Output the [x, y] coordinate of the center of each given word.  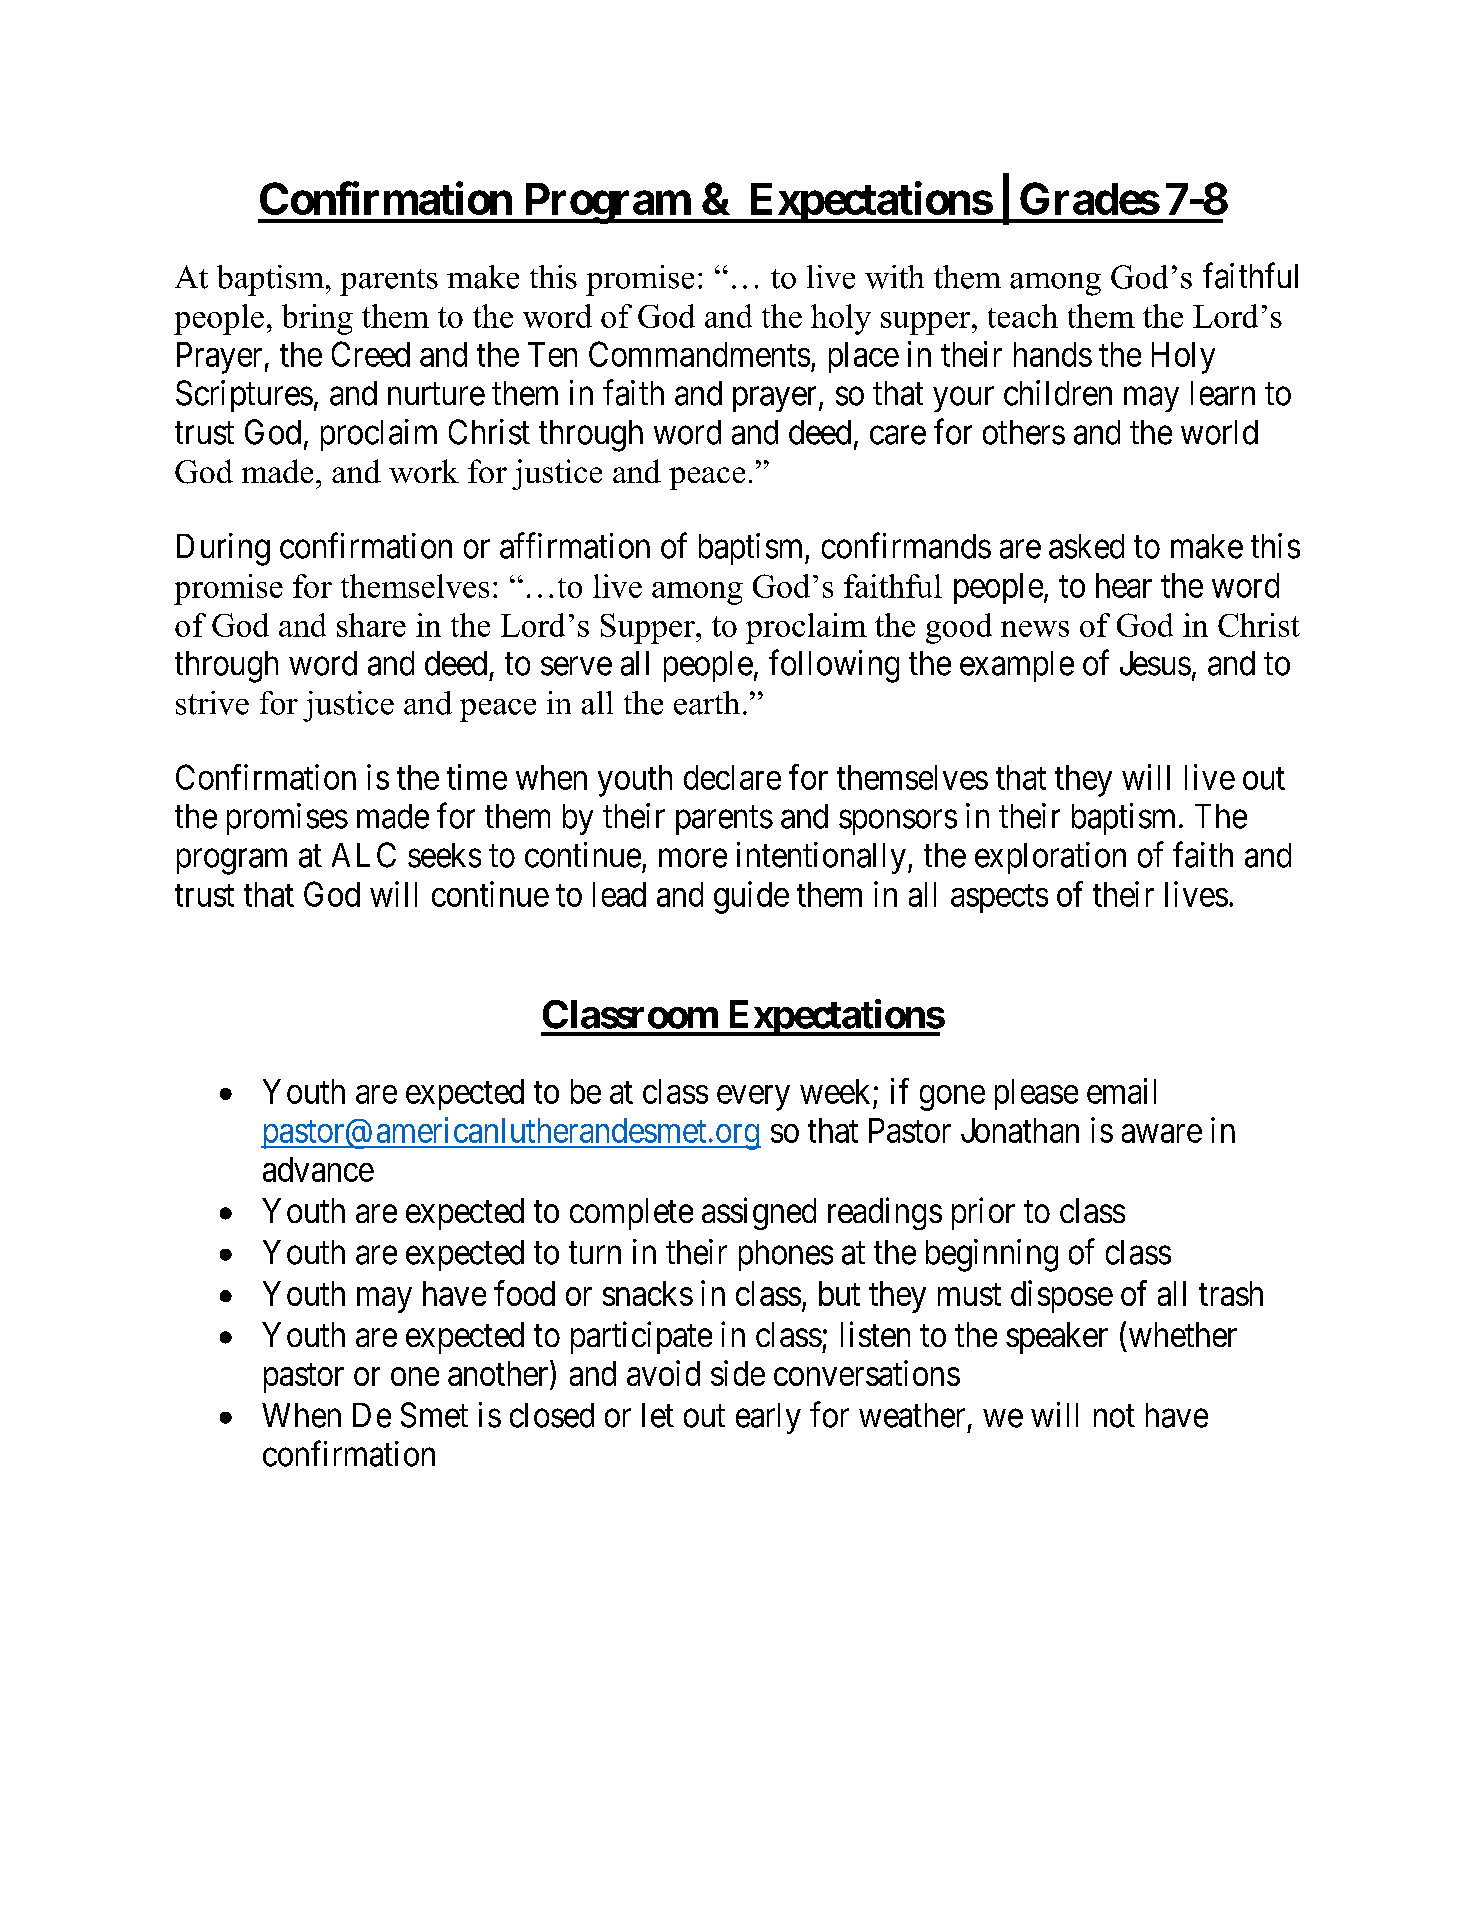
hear [1124, 585]
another [499, 1374]
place [864, 357]
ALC [364, 855]
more [693, 858]
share [371, 625]
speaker [1057, 1338]
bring [317, 319]
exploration [1050, 858]
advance [318, 1169]
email [1121, 1091]
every [753, 1098]
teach [1023, 316]
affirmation [575, 546]
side [738, 1373]
